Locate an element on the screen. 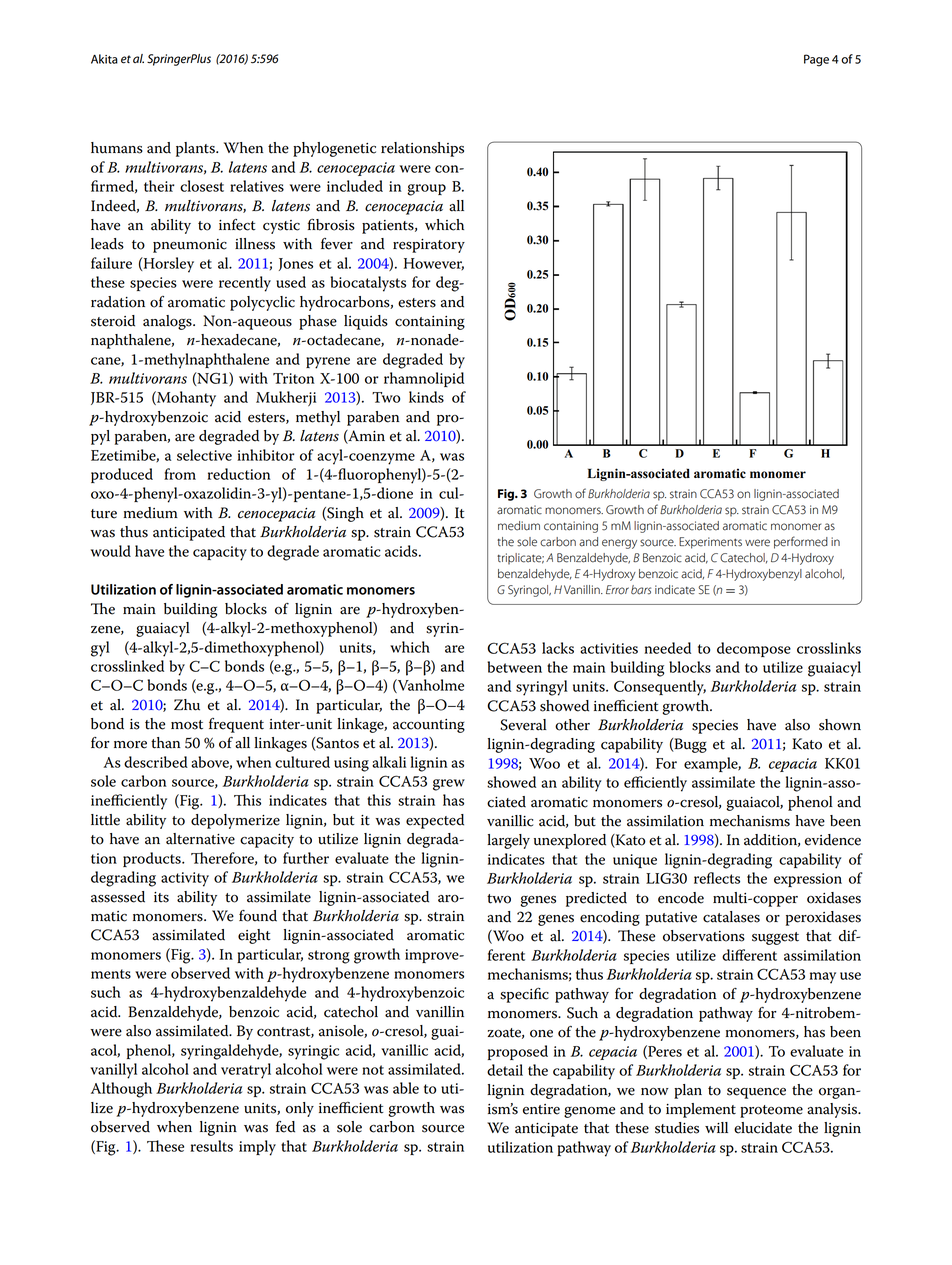  accounting is located at coordinates (429, 726).
